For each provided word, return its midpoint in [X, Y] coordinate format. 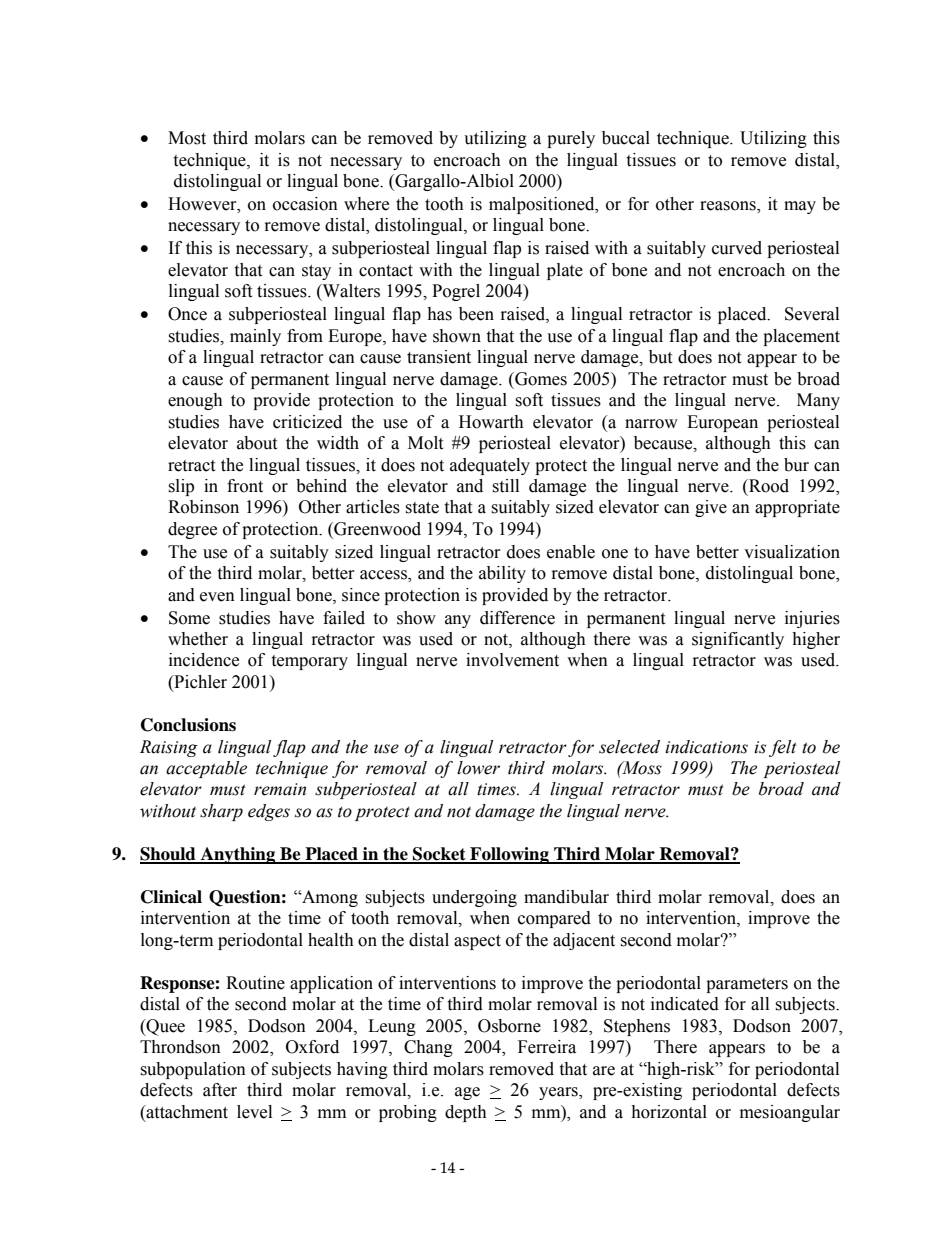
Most [187, 138]
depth [466, 1113]
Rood [768, 486]
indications [706, 747]
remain [280, 789]
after [220, 1090]
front [245, 486]
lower [478, 768]
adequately [490, 466]
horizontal [669, 1112]
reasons [729, 207]
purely [571, 139]
